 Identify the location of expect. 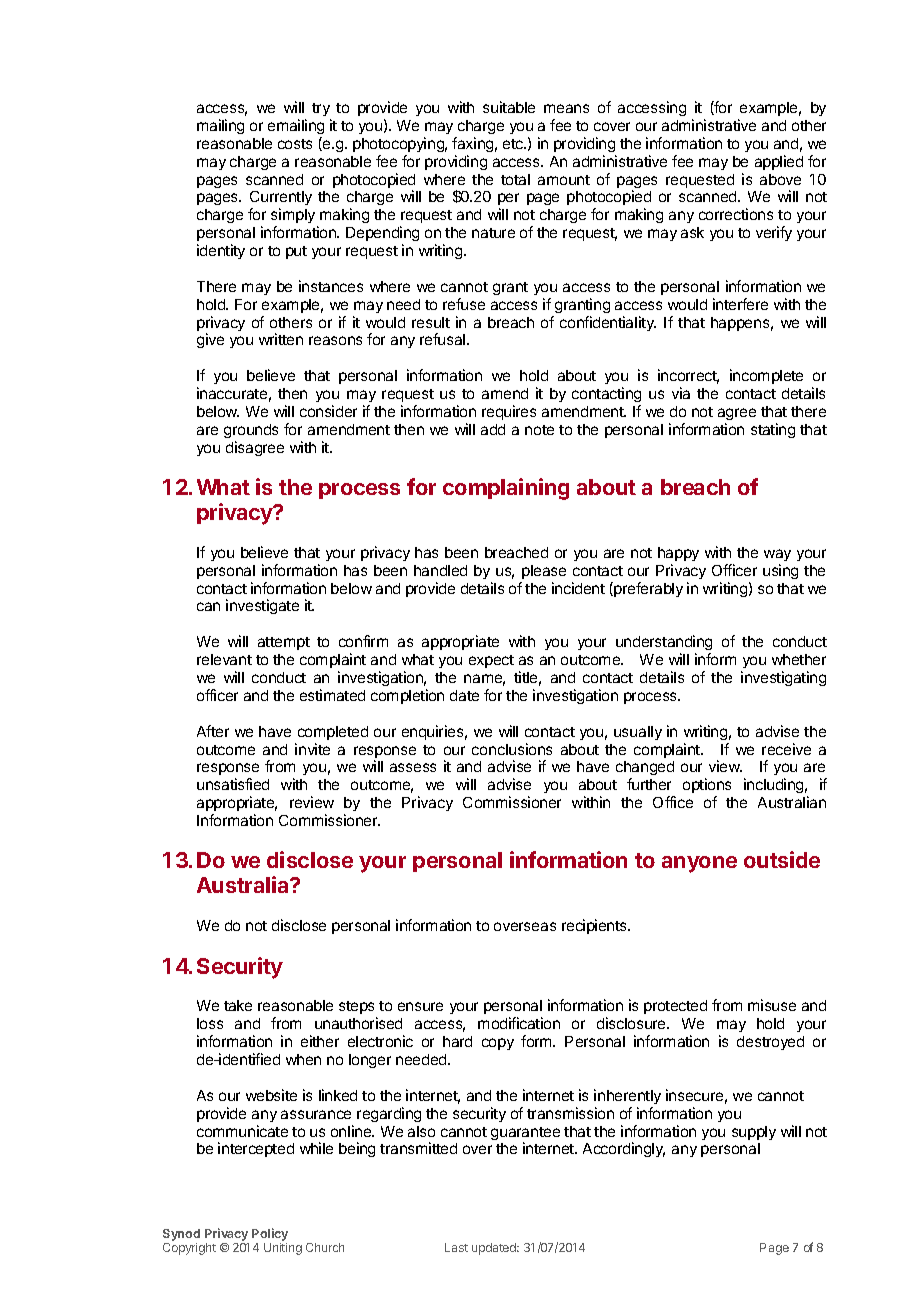
(491, 661).
